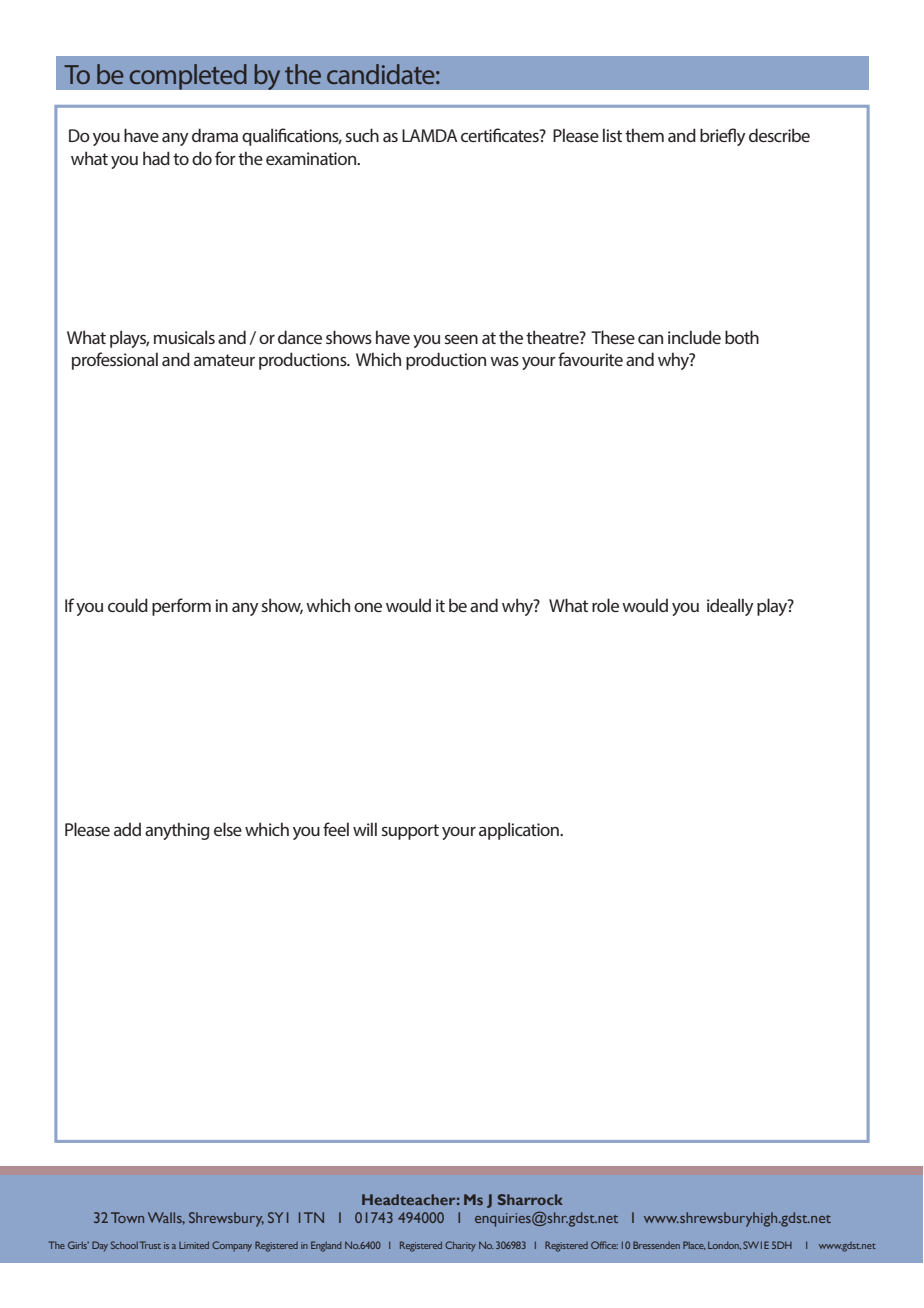 The width and height of the screenshot is (924, 1308). I want to click on Limited, so click(194, 1245).
